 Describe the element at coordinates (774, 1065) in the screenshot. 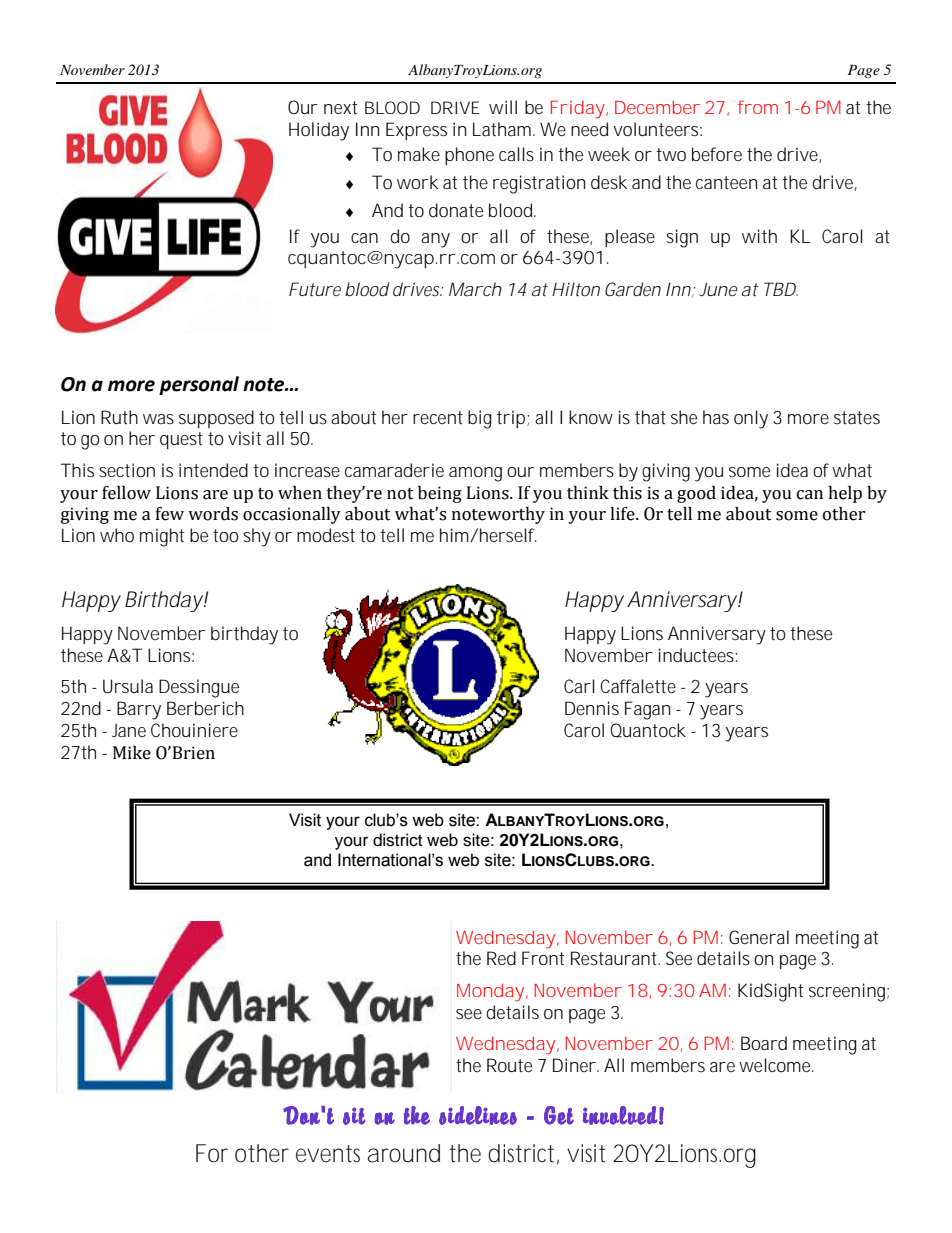

I see `welcome` at that location.
